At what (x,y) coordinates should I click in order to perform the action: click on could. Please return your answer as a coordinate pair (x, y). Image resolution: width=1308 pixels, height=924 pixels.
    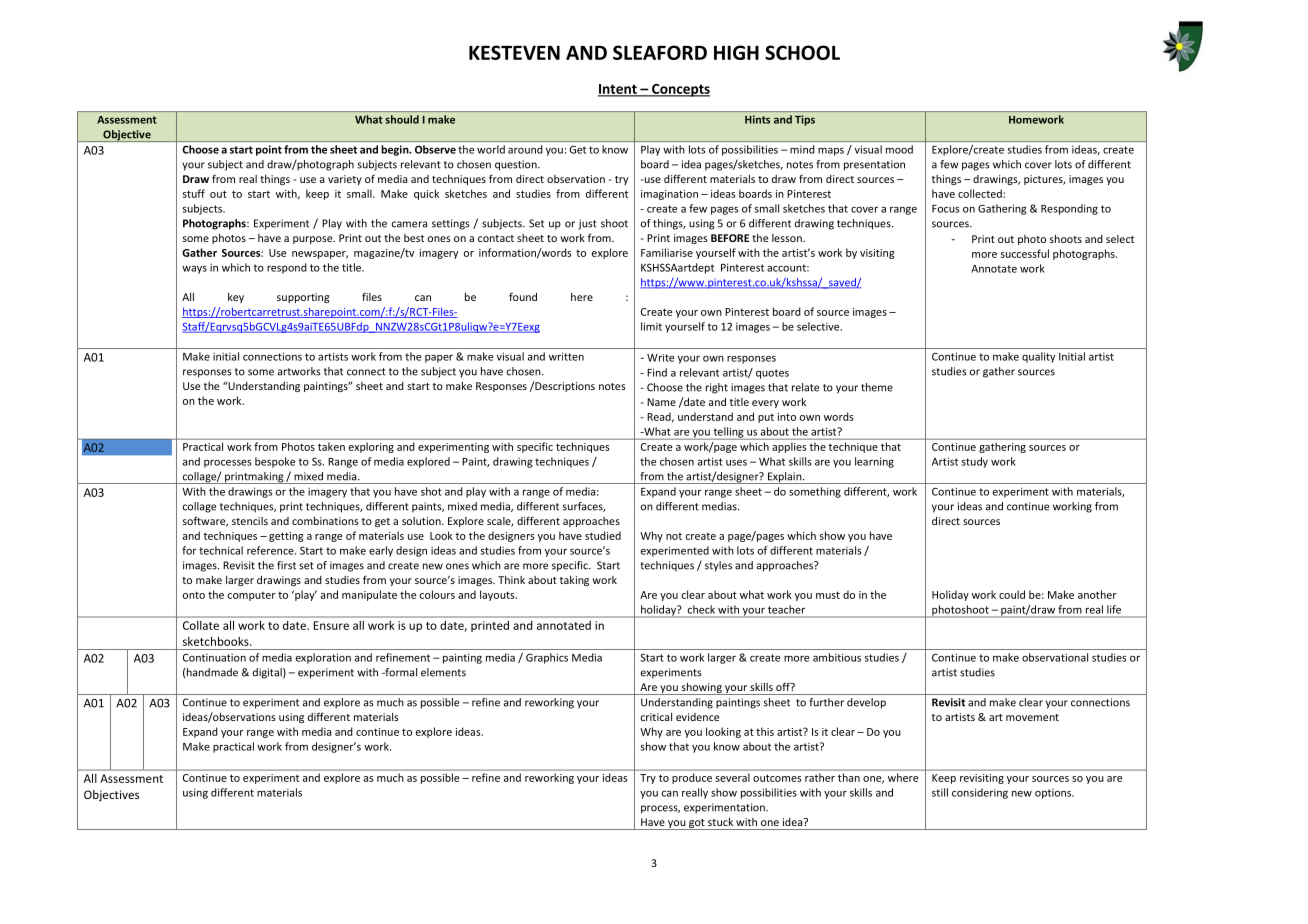
    Looking at the image, I should click on (1012, 594).
